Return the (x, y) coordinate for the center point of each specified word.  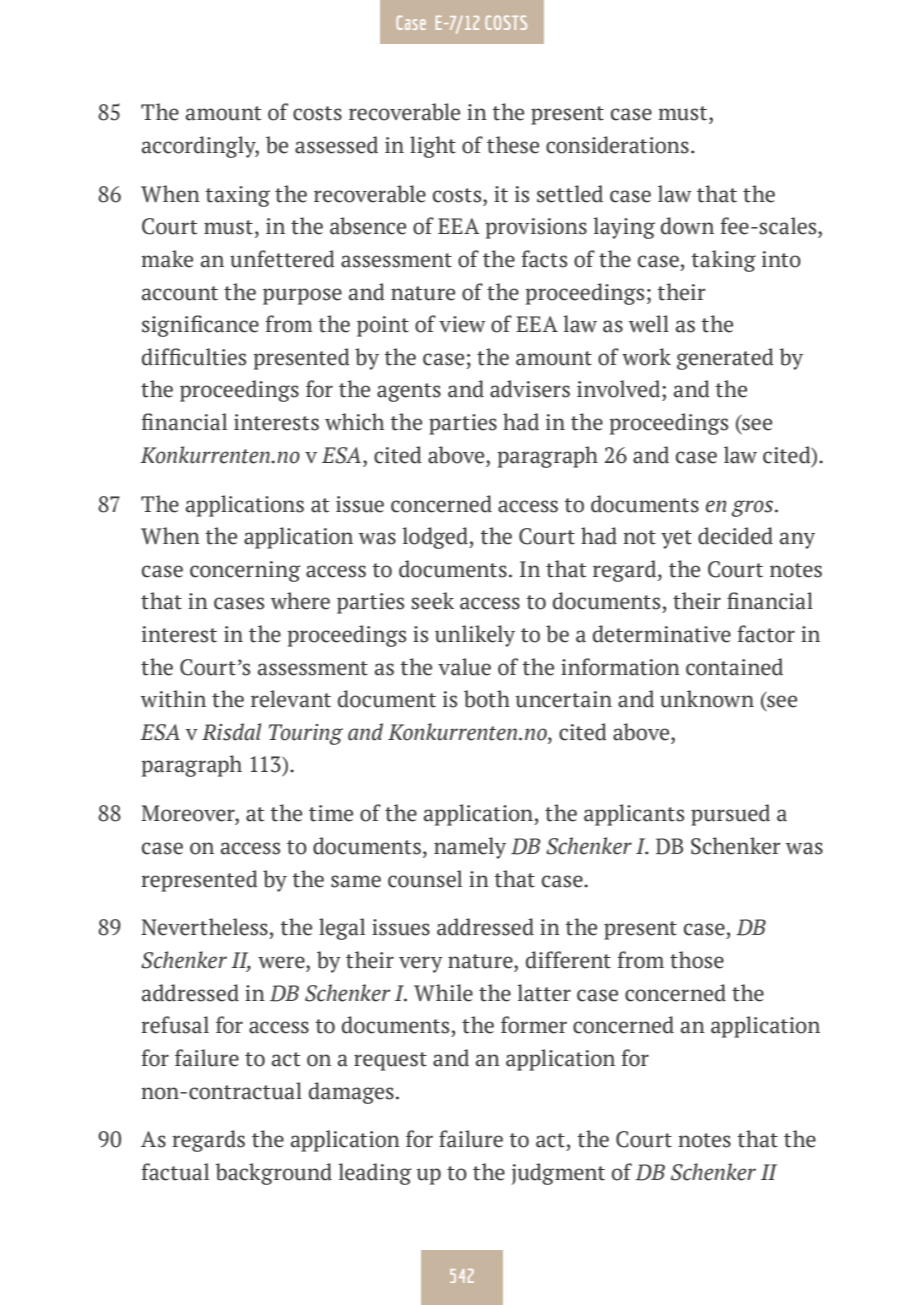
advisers (530, 389)
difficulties (194, 357)
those (697, 960)
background (273, 1174)
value (464, 667)
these (513, 145)
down (687, 226)
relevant (291, 699)
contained (734, 667)
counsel (425, 879)
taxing (237, 196)
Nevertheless (204, 927)
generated (725, 359)
